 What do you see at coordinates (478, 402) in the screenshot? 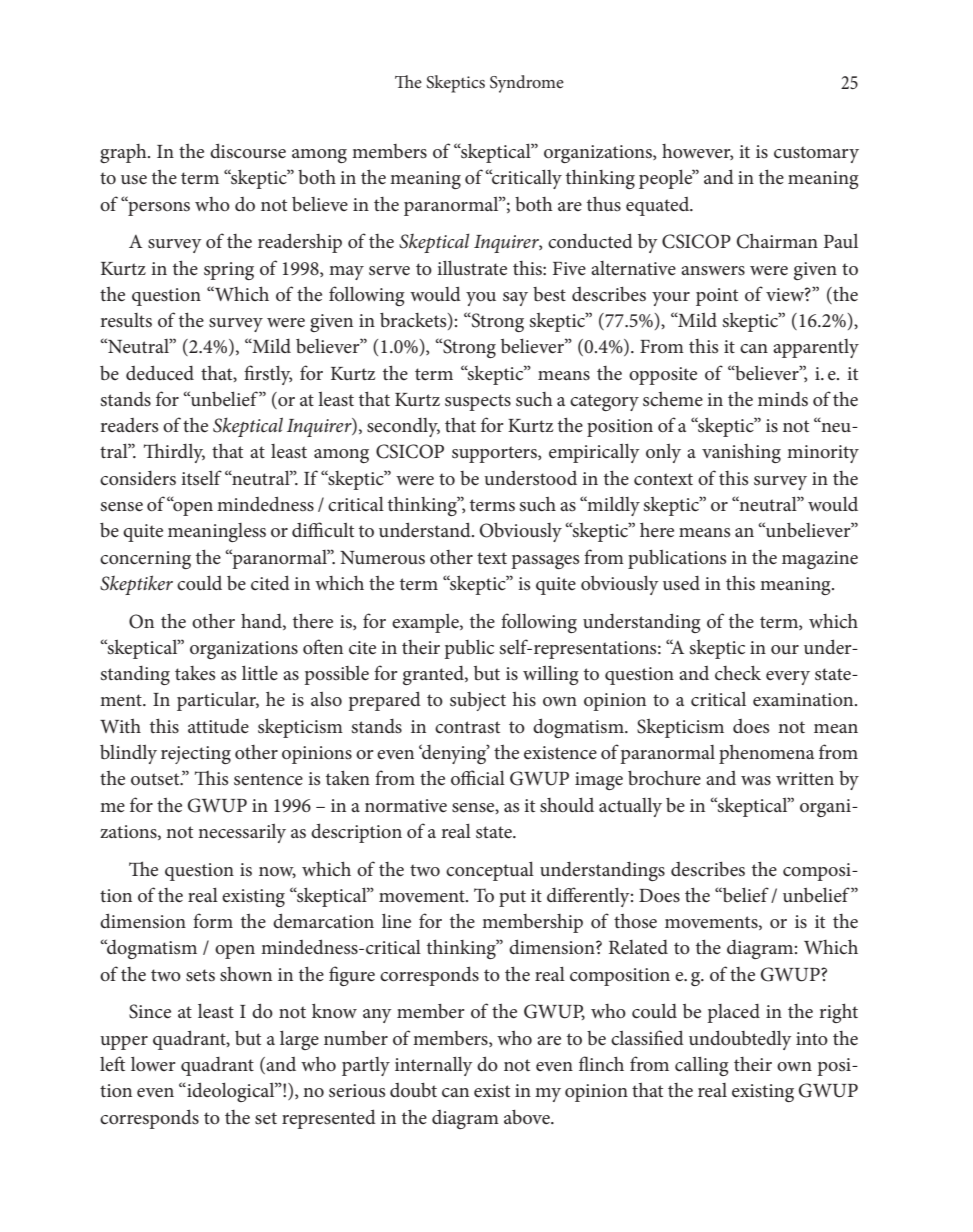
I see `suspects` at bounding box center [478, 402].
